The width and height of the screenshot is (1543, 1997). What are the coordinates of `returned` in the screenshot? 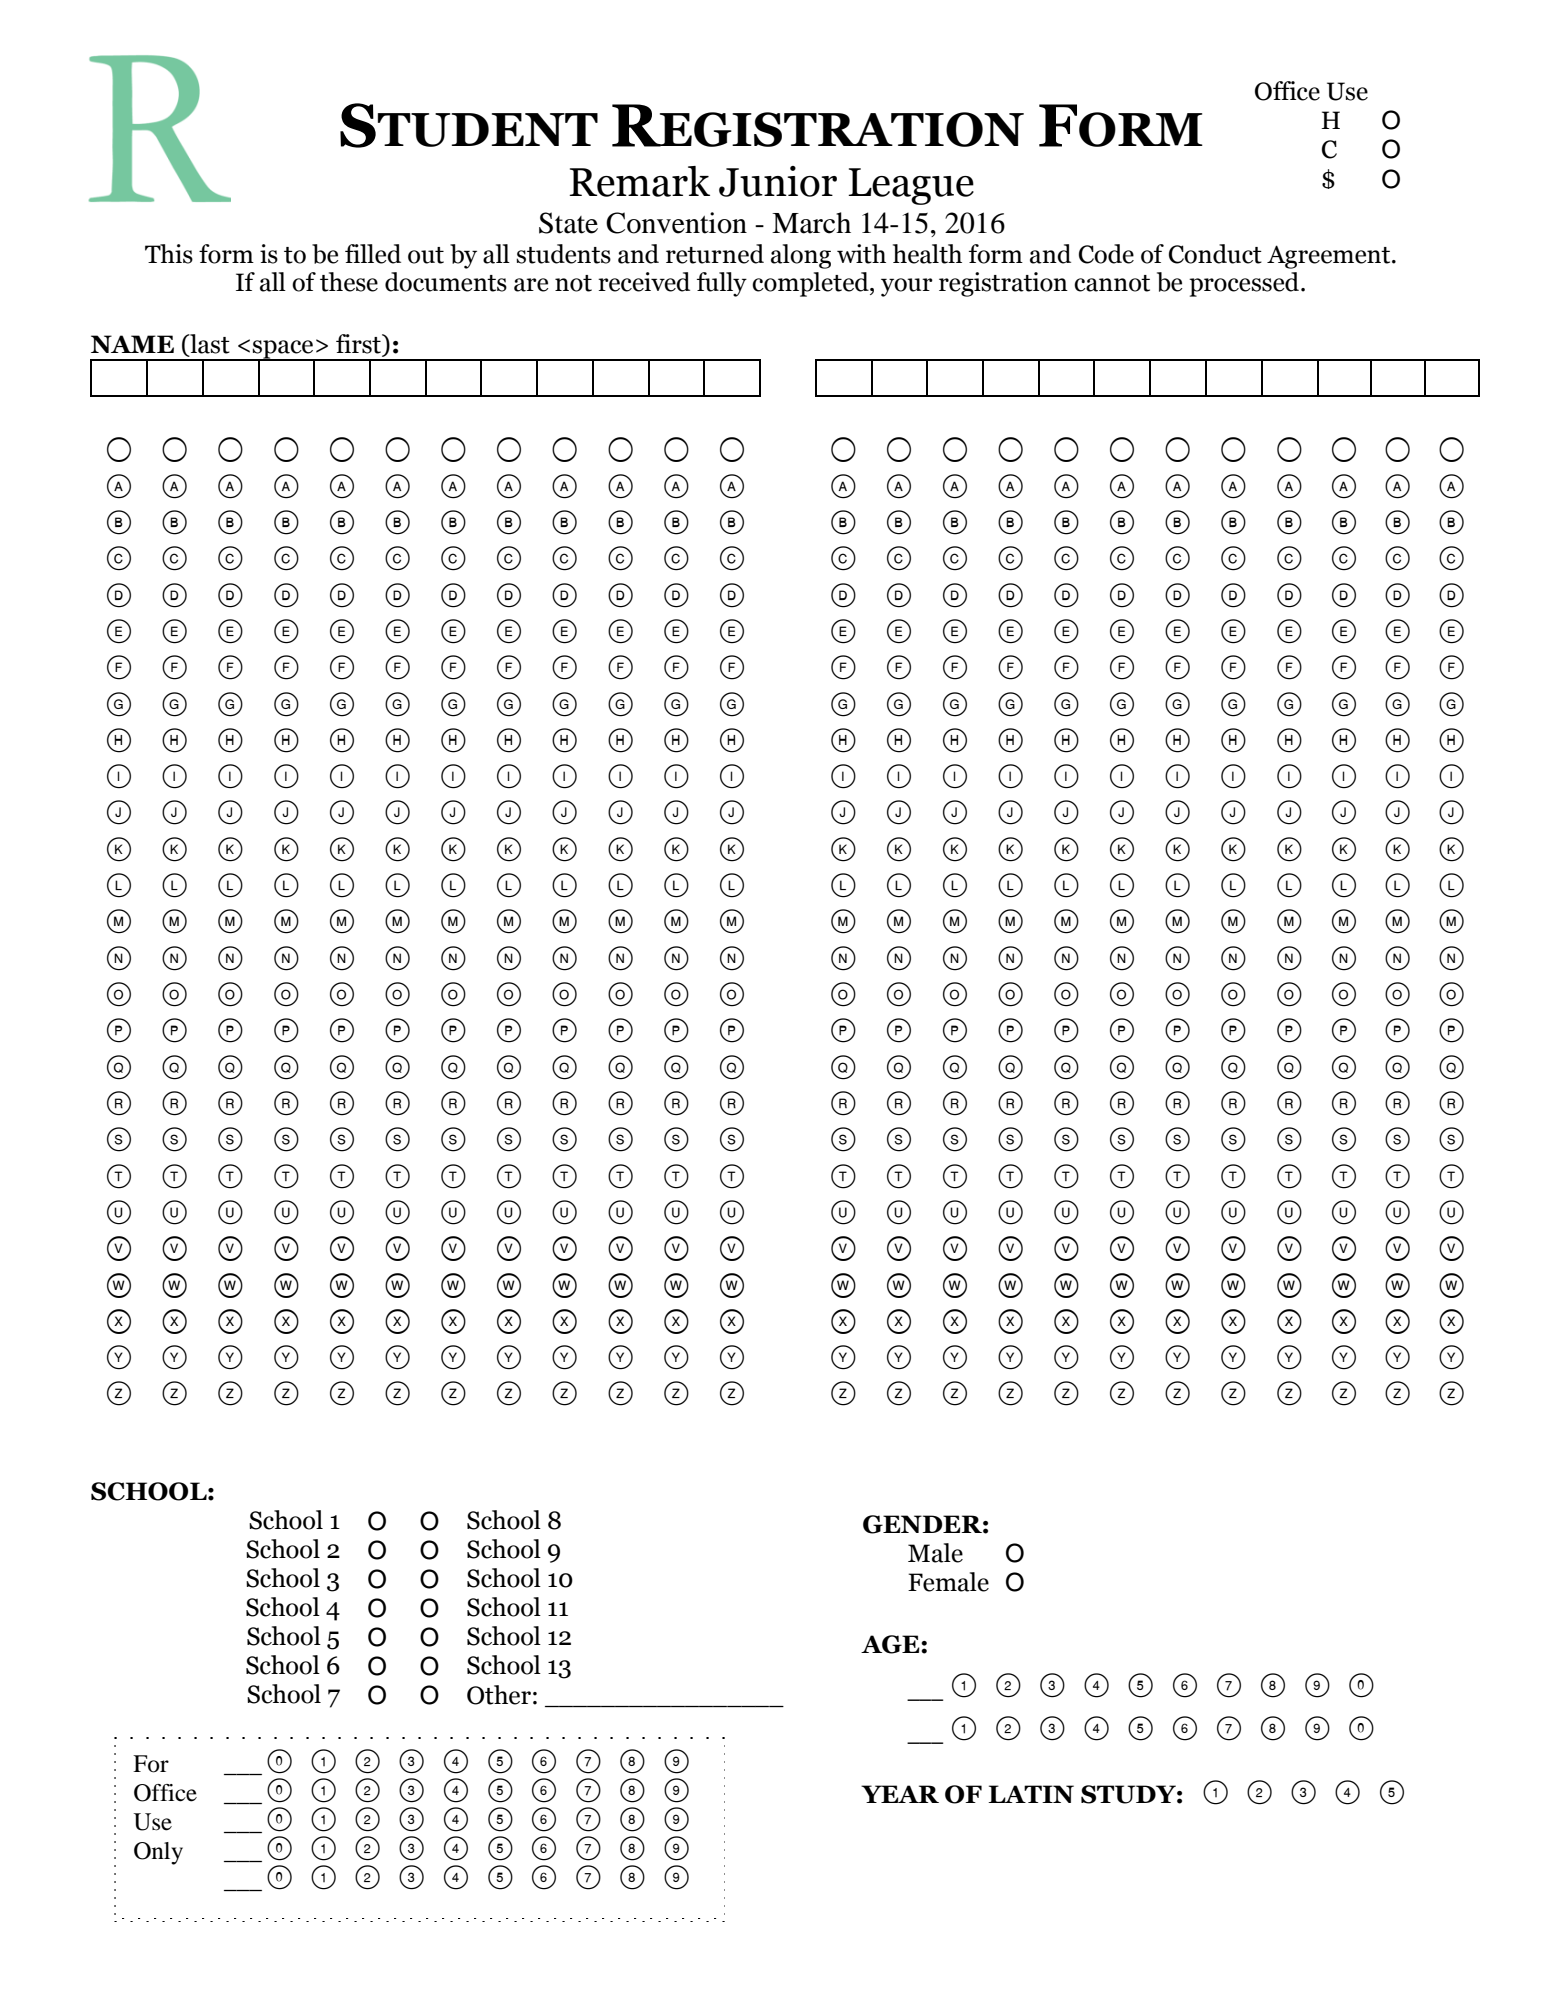 It's located at (715, 254).
